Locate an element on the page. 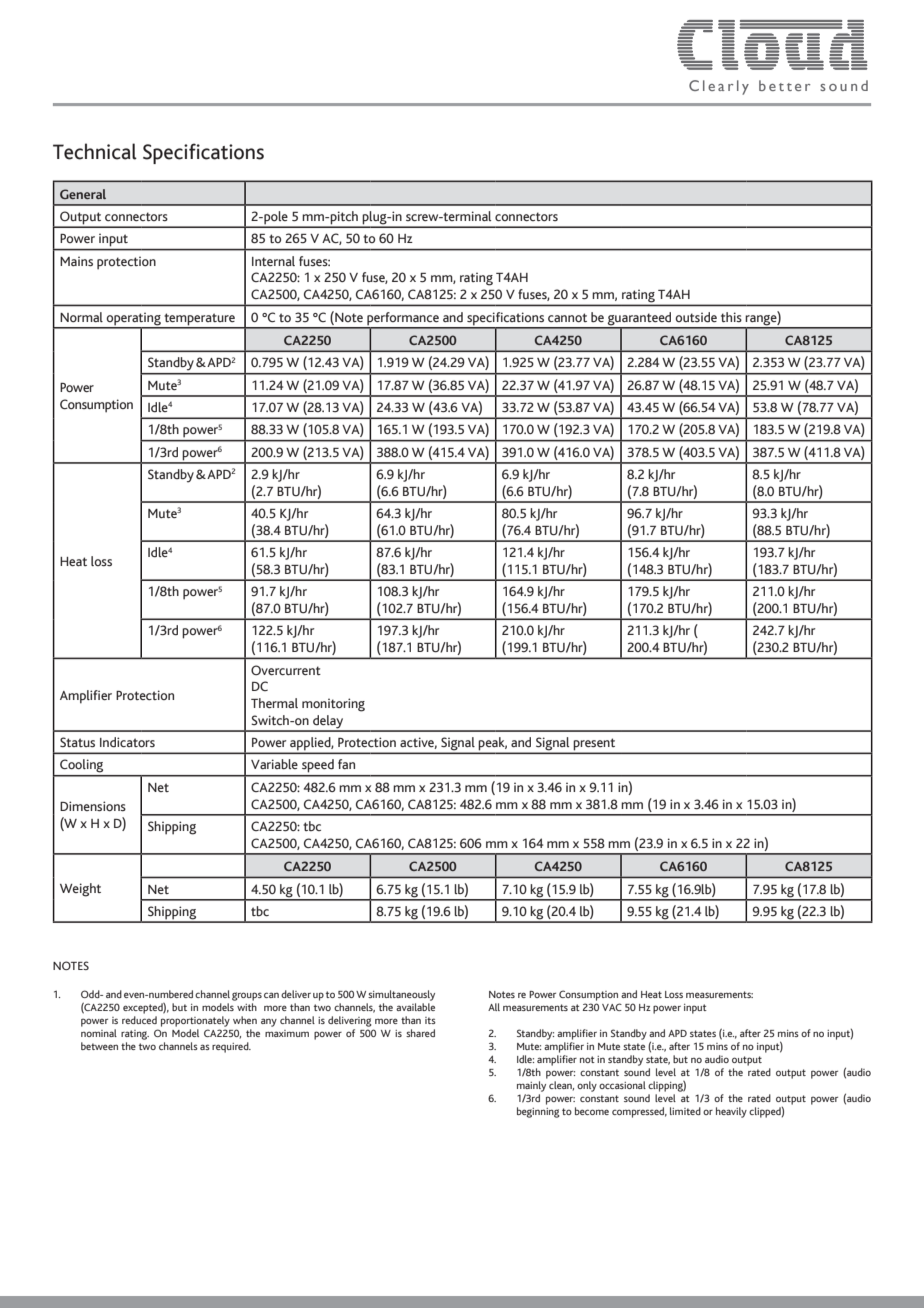 The image size is (924, 1308). Technical is located at coordinates (95, 151).
